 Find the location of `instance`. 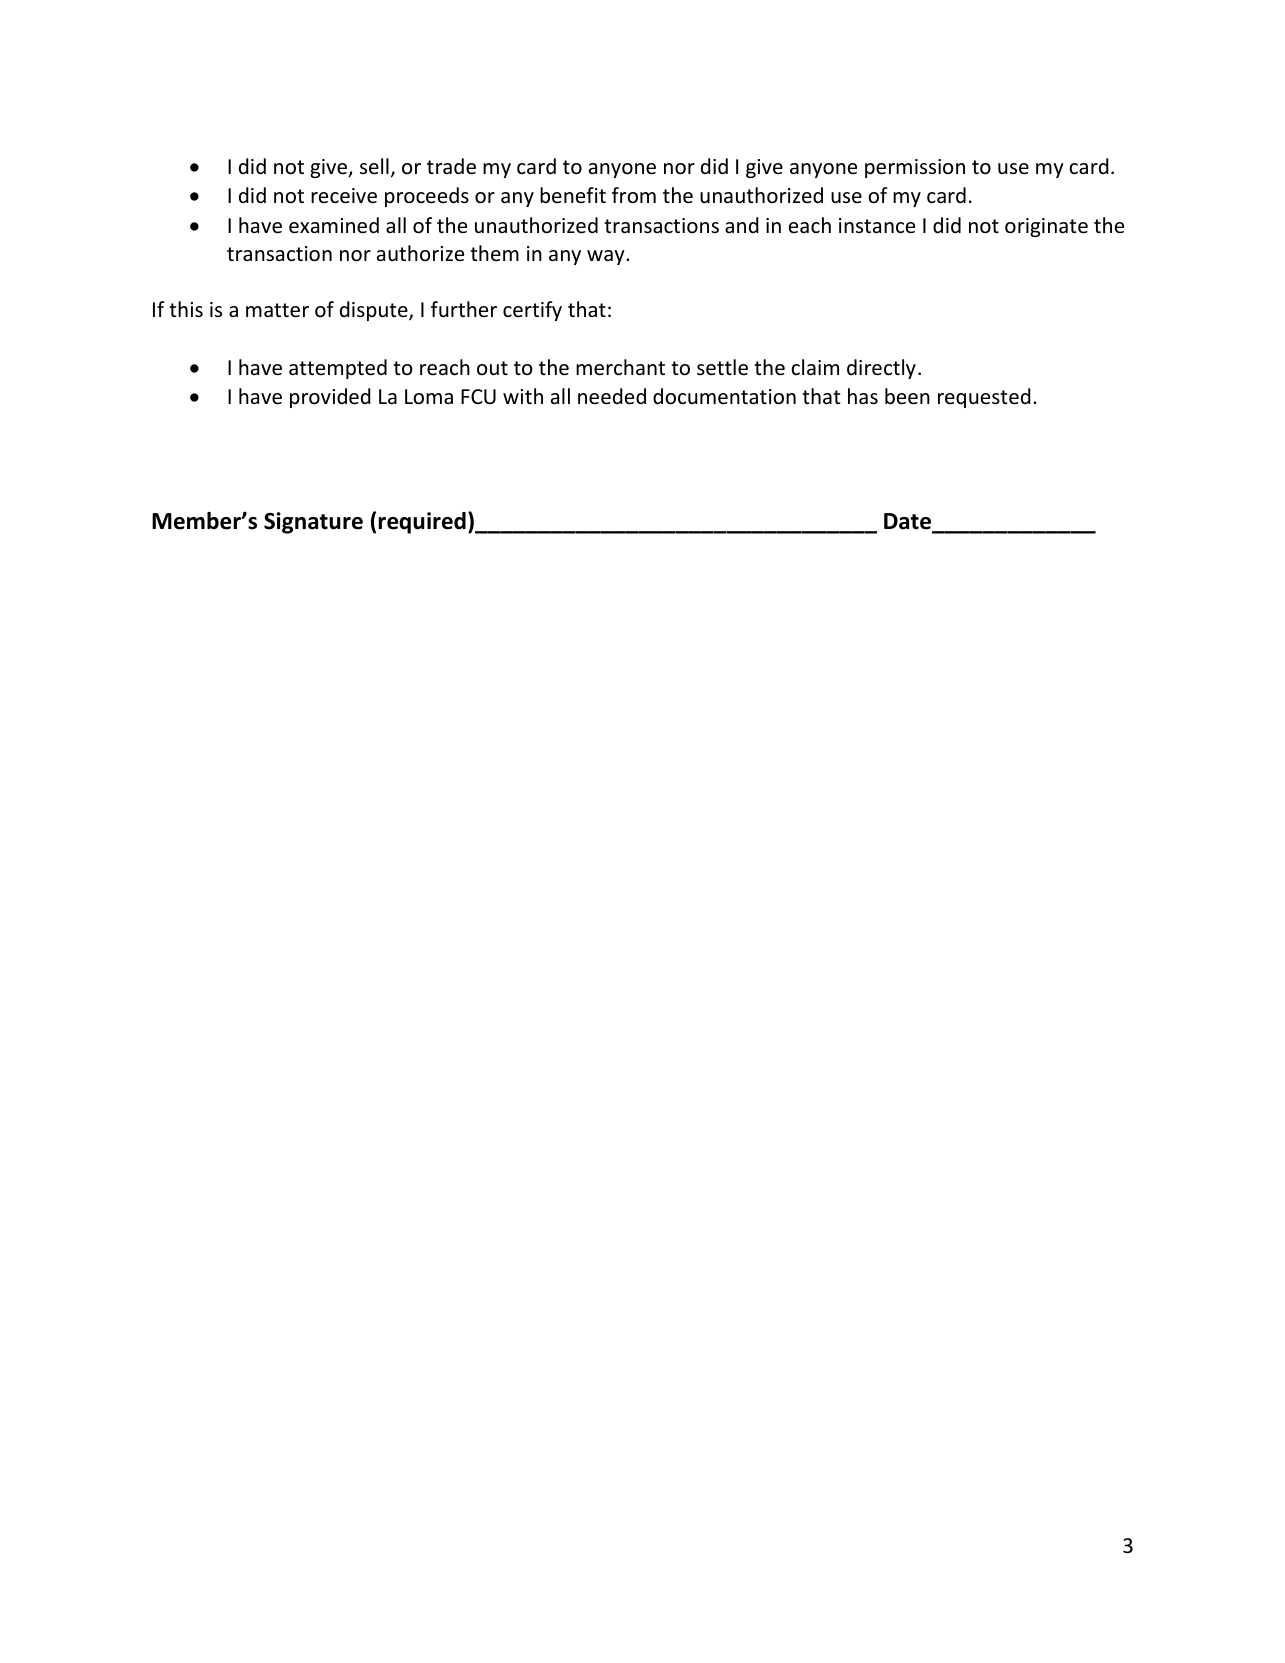

instance is located at coordinates (877, 226).
